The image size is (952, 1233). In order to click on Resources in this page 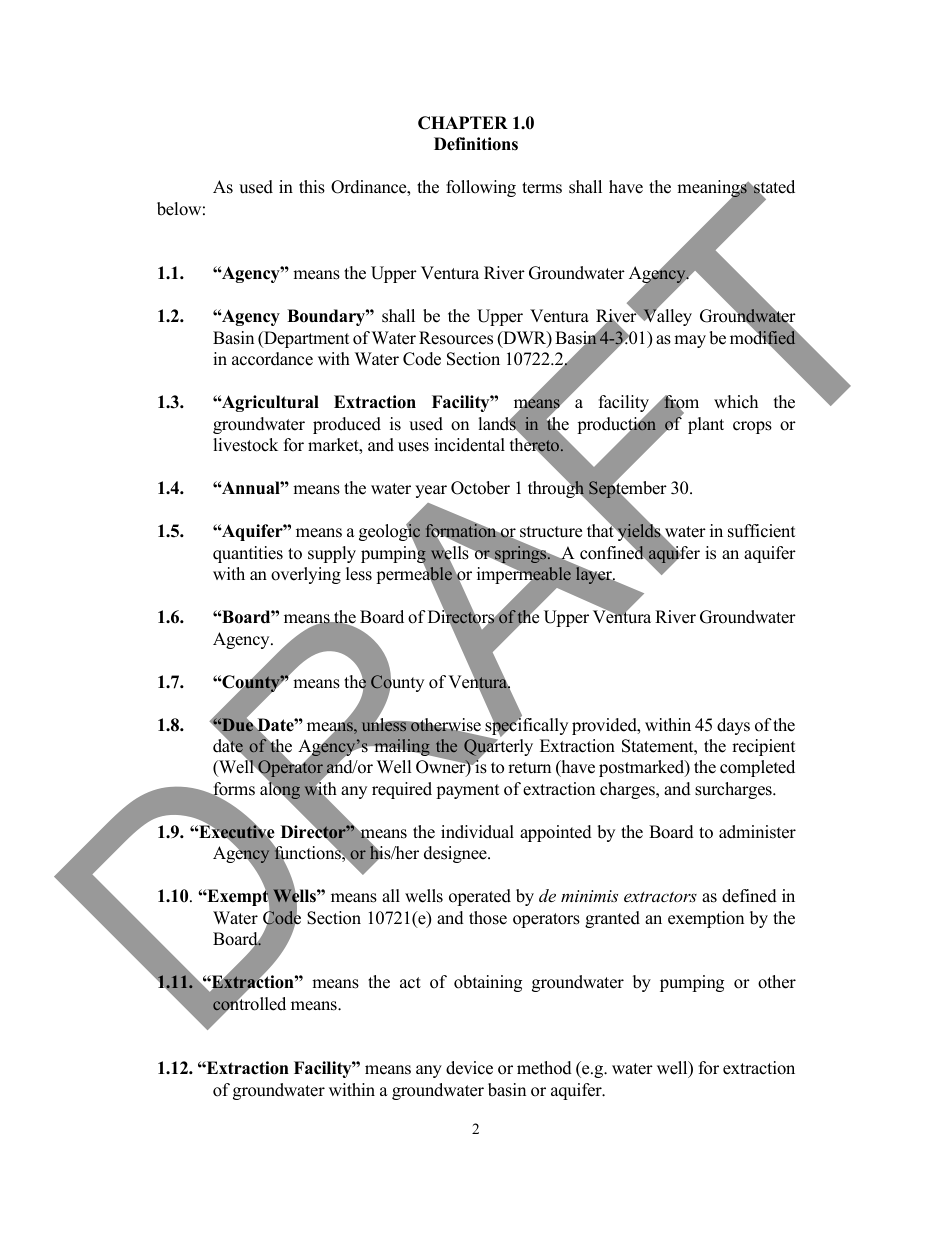, I will do `click(456, 338)`.
